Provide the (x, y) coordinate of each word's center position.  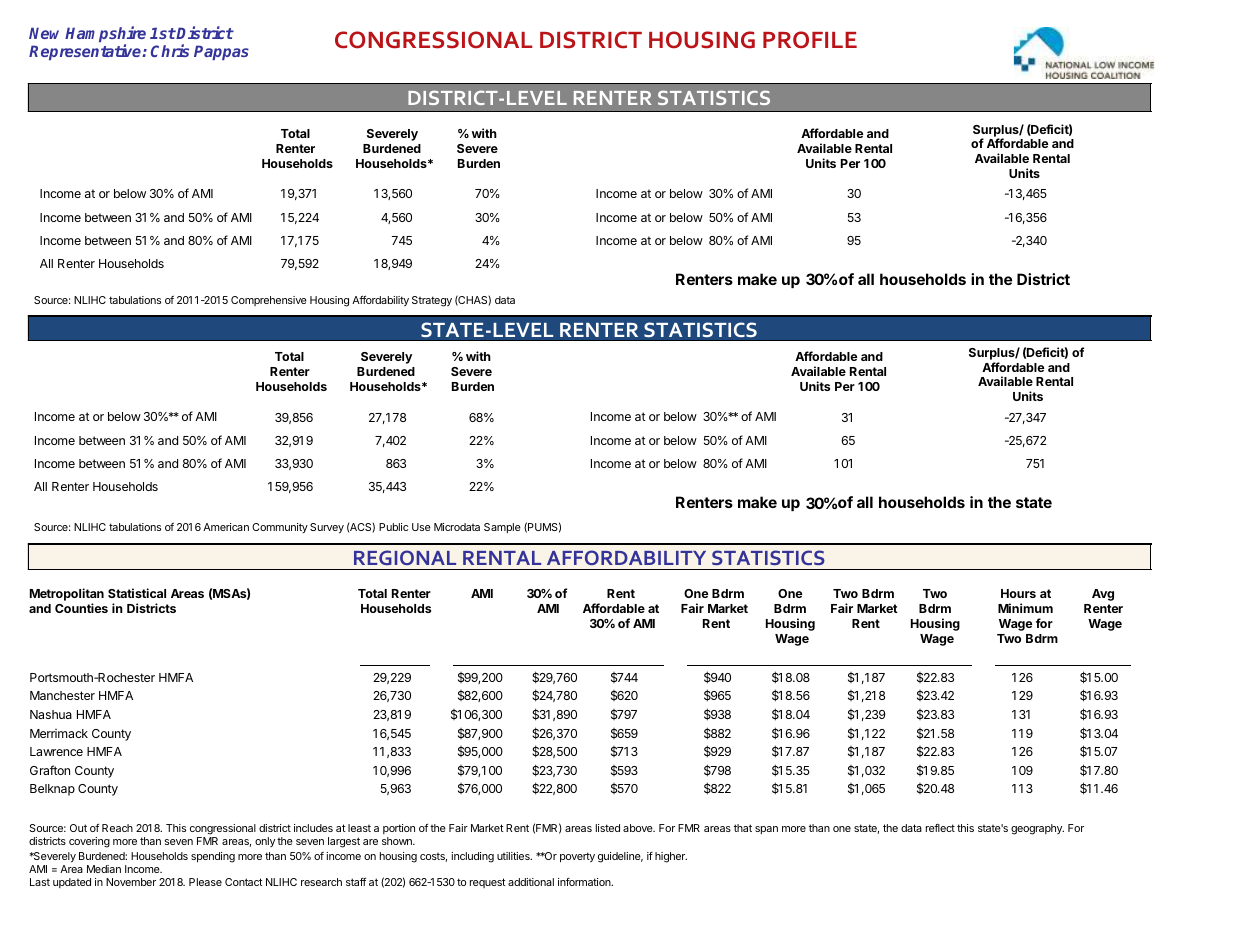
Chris (170, 50)
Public (393, 527)
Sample (502, 528)
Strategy (432, 301)
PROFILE (810, 40)
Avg (1103, 595)
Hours (1018, 593)
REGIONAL (405, 557)
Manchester (62, 695)
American (226, 527)
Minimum (1025, 608)
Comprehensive (269, 301)
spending (213, 857)
